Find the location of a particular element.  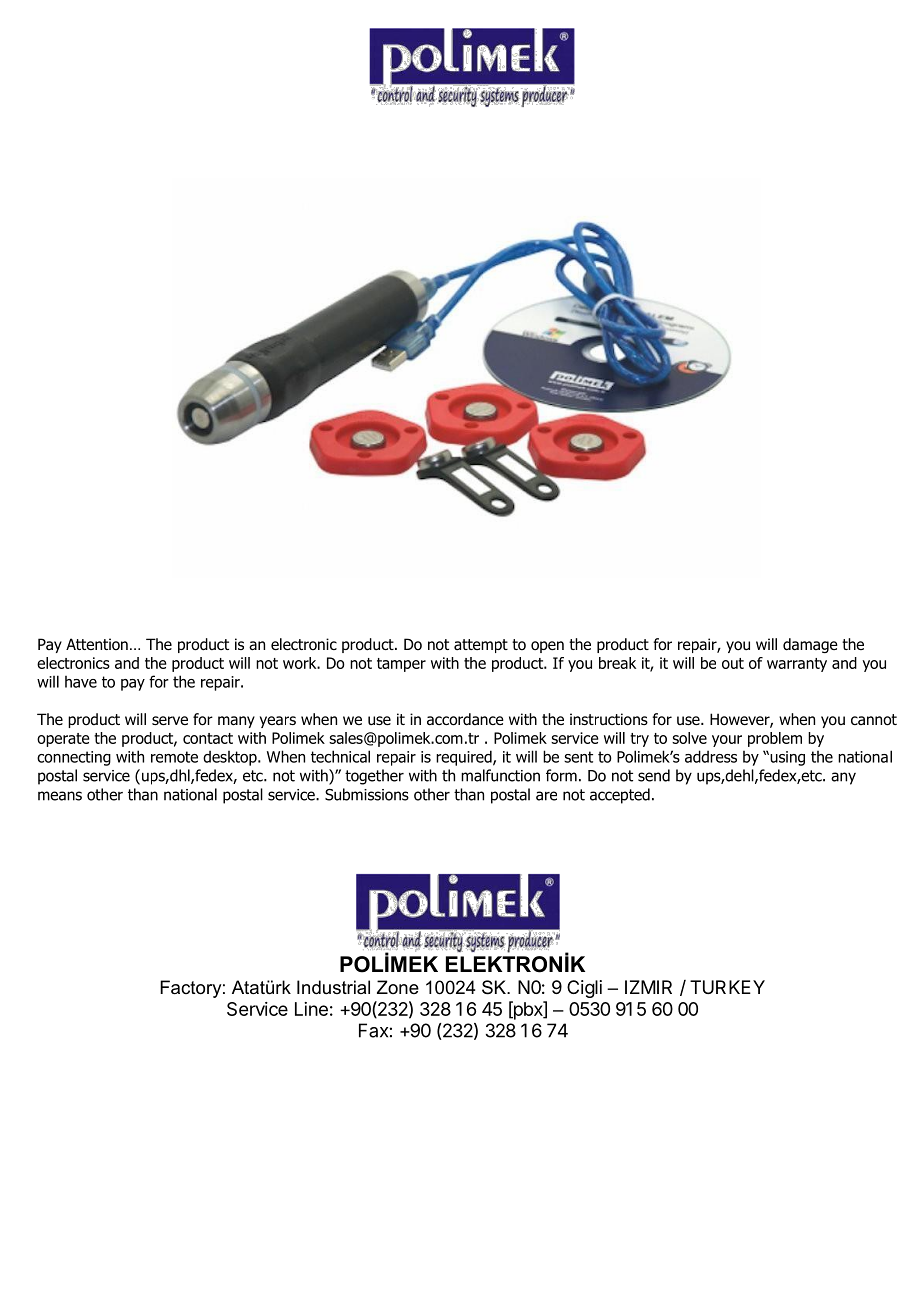

attempt is located at coordinates (481, 646).
